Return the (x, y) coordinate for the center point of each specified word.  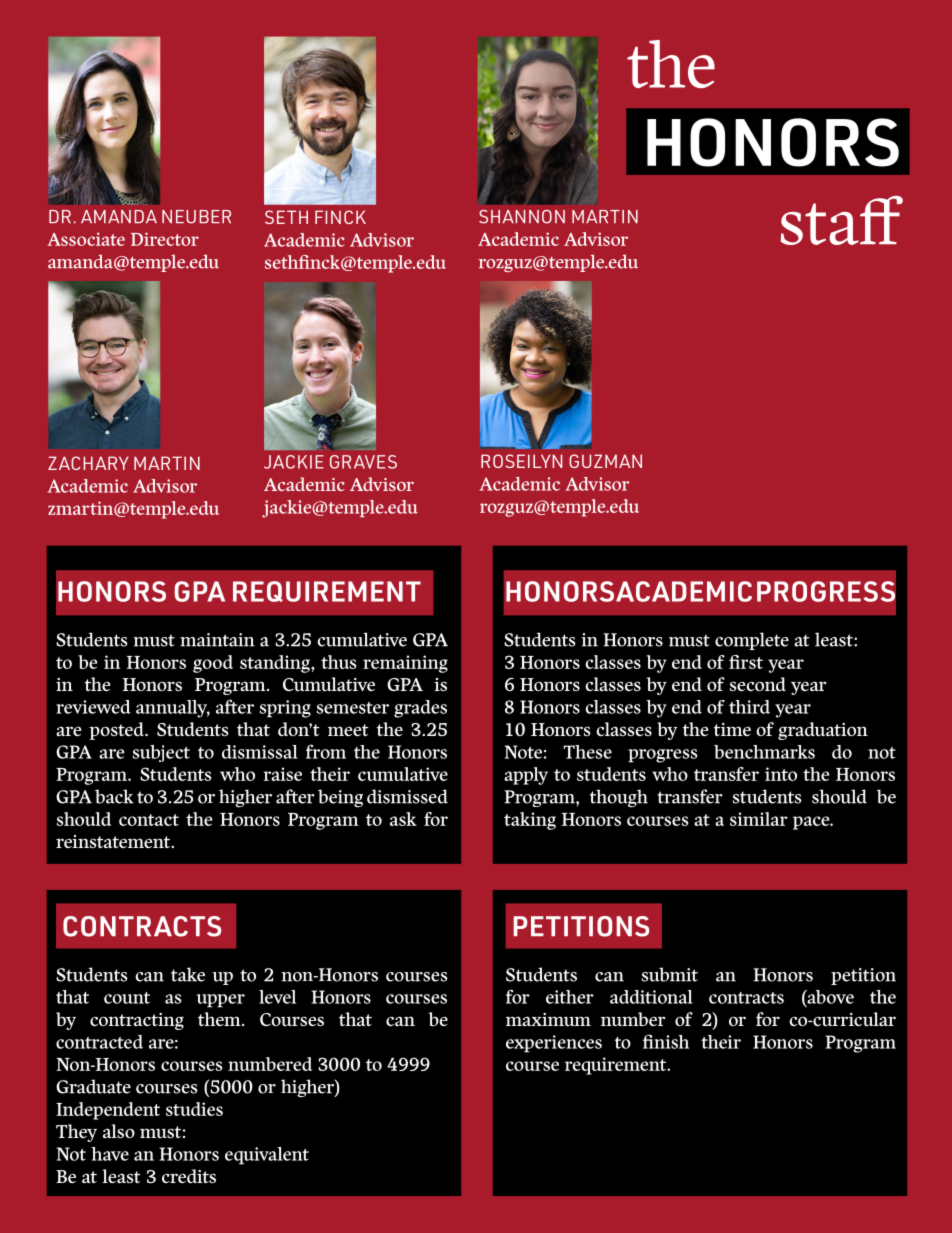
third (749, 707)
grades (420, 709)
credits (189, 1176)
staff (842, 220)
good (213, 664)
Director (165, 239)
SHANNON (522, 217)
